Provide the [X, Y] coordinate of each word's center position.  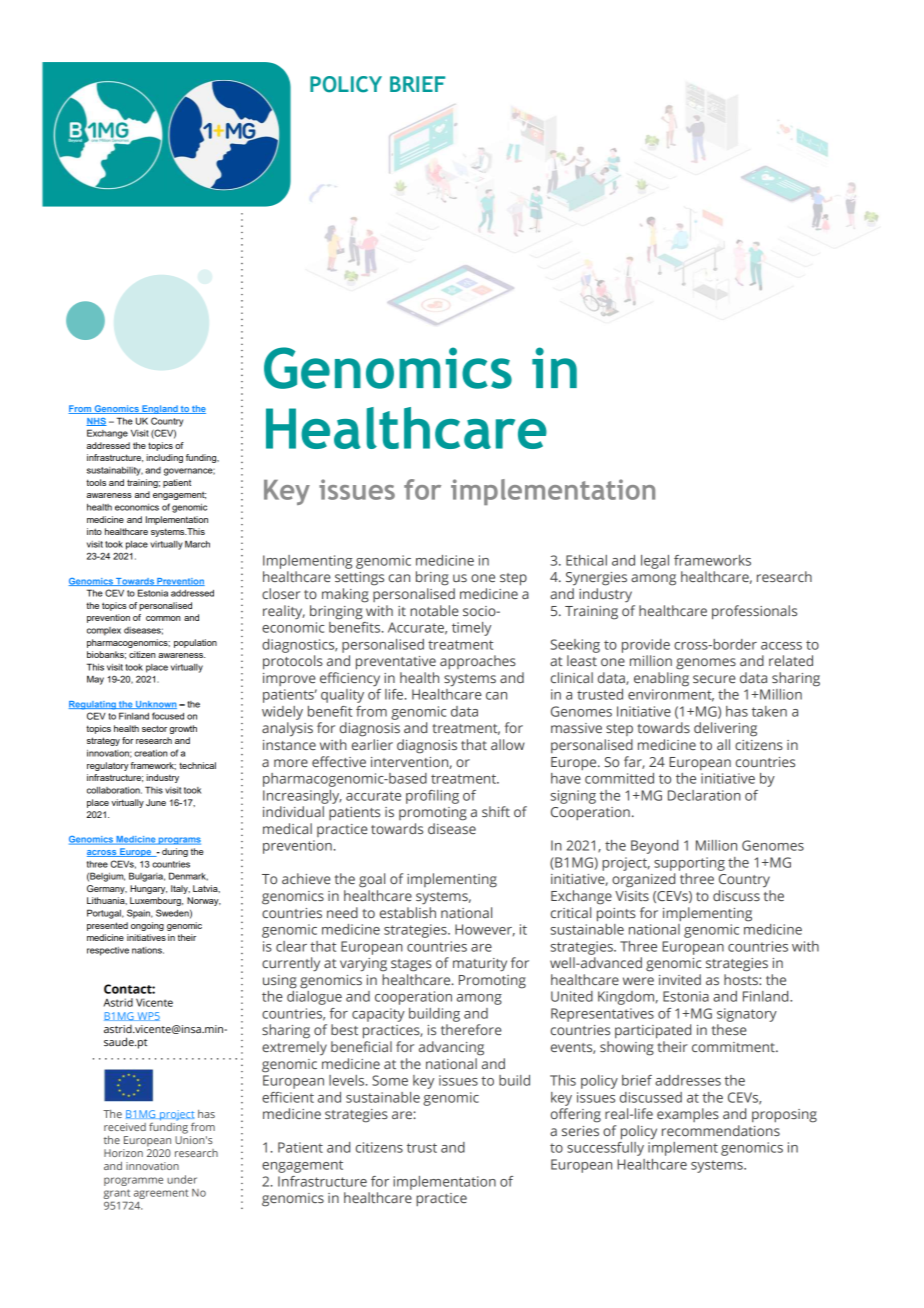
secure [714, 679]
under [182, 1179]
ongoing [147, 926]
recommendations [721, 1130]
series [580, 1131]
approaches [478, 662]
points [616, 915]
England [160, 409]
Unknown [155, 705]
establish [408, 912]
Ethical [586, 560]
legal [655, 562]
